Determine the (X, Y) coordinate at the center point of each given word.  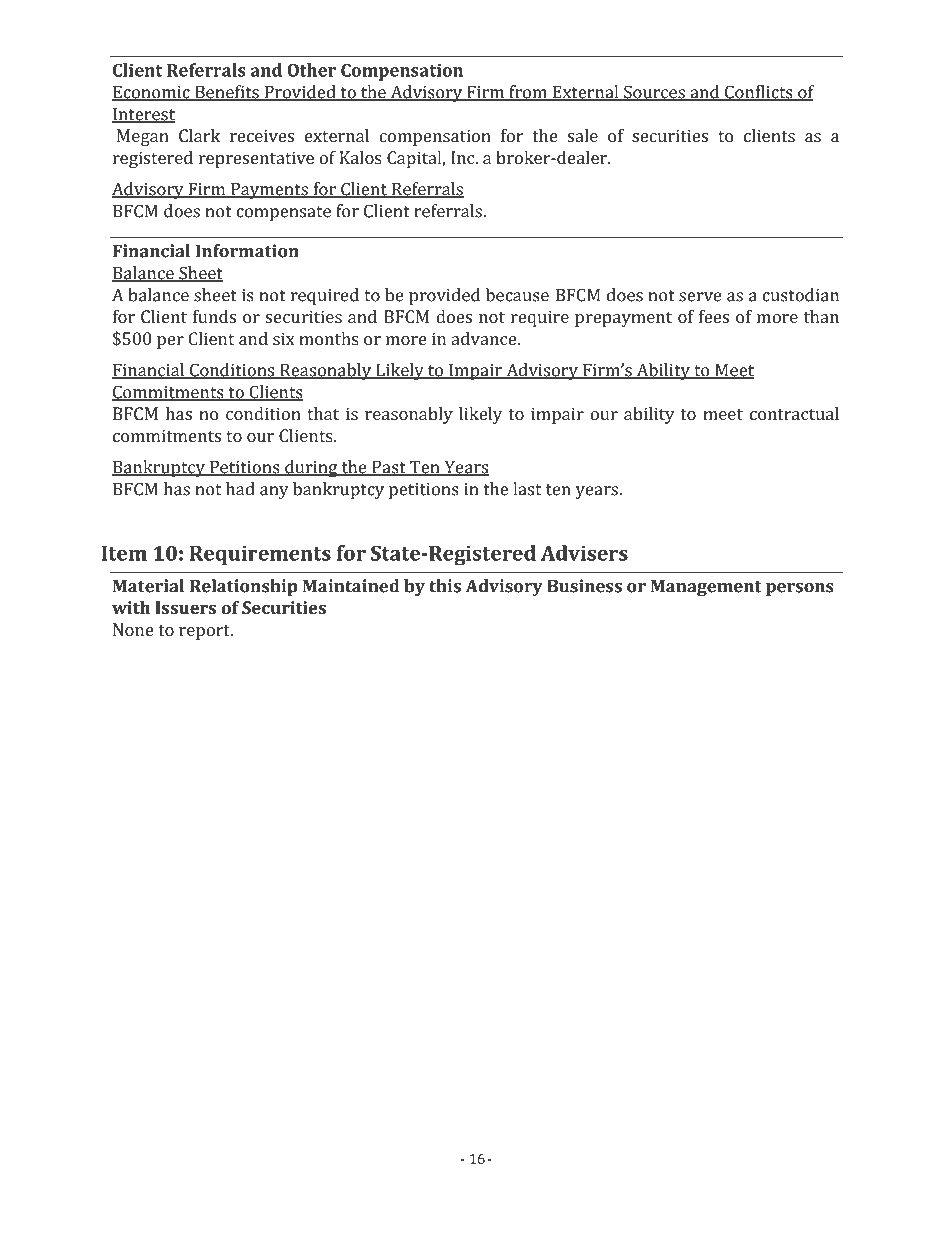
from (528, 93)
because (517, 295)
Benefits (227, 93)
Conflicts (759, 93)
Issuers (185, 607)
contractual (794, 413)
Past (389, 468)
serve (700, 297)
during (311, 469)
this (445, 586)
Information (247, 251)
